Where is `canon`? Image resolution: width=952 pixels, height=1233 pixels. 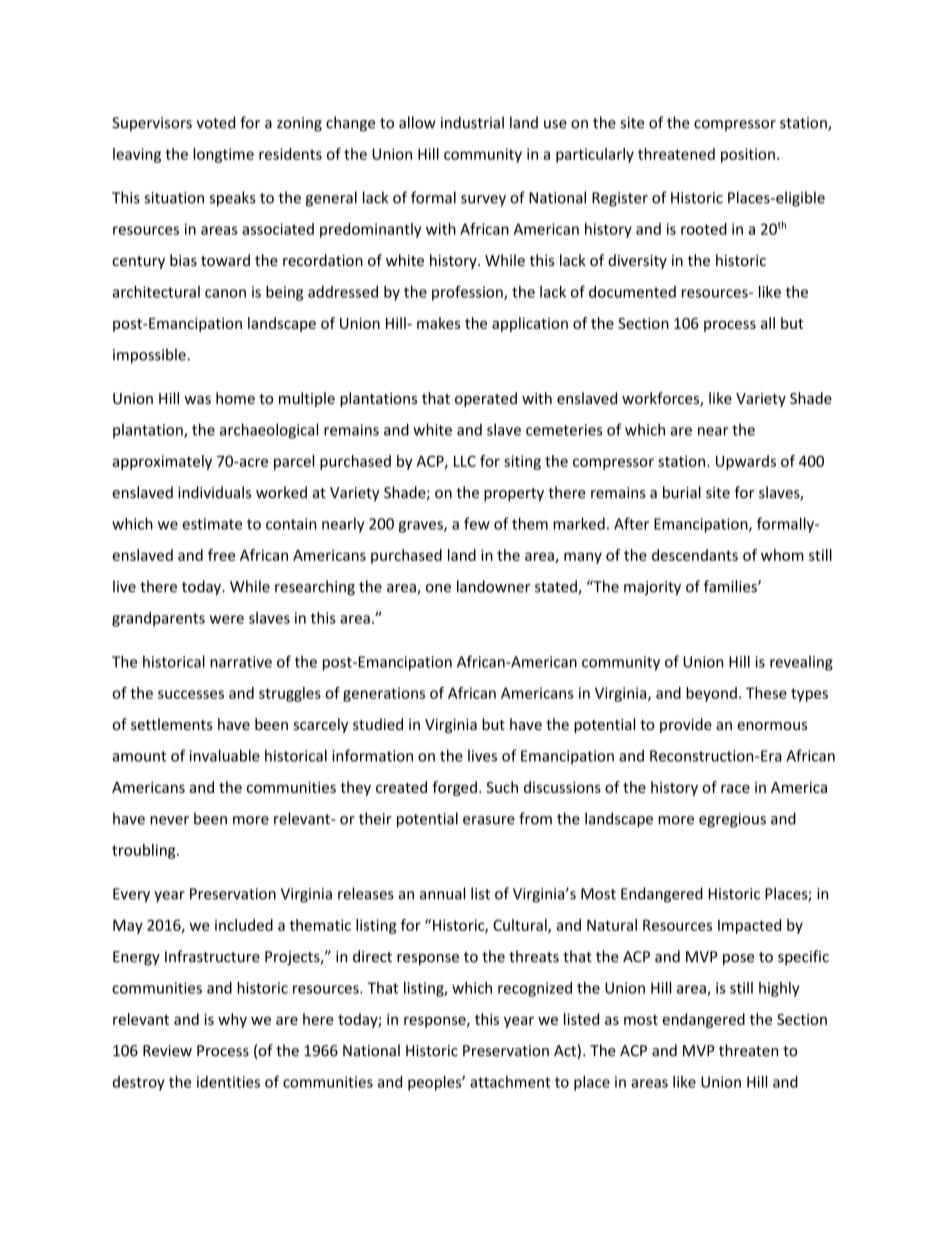 canon is located at coordinates (225, 293).
